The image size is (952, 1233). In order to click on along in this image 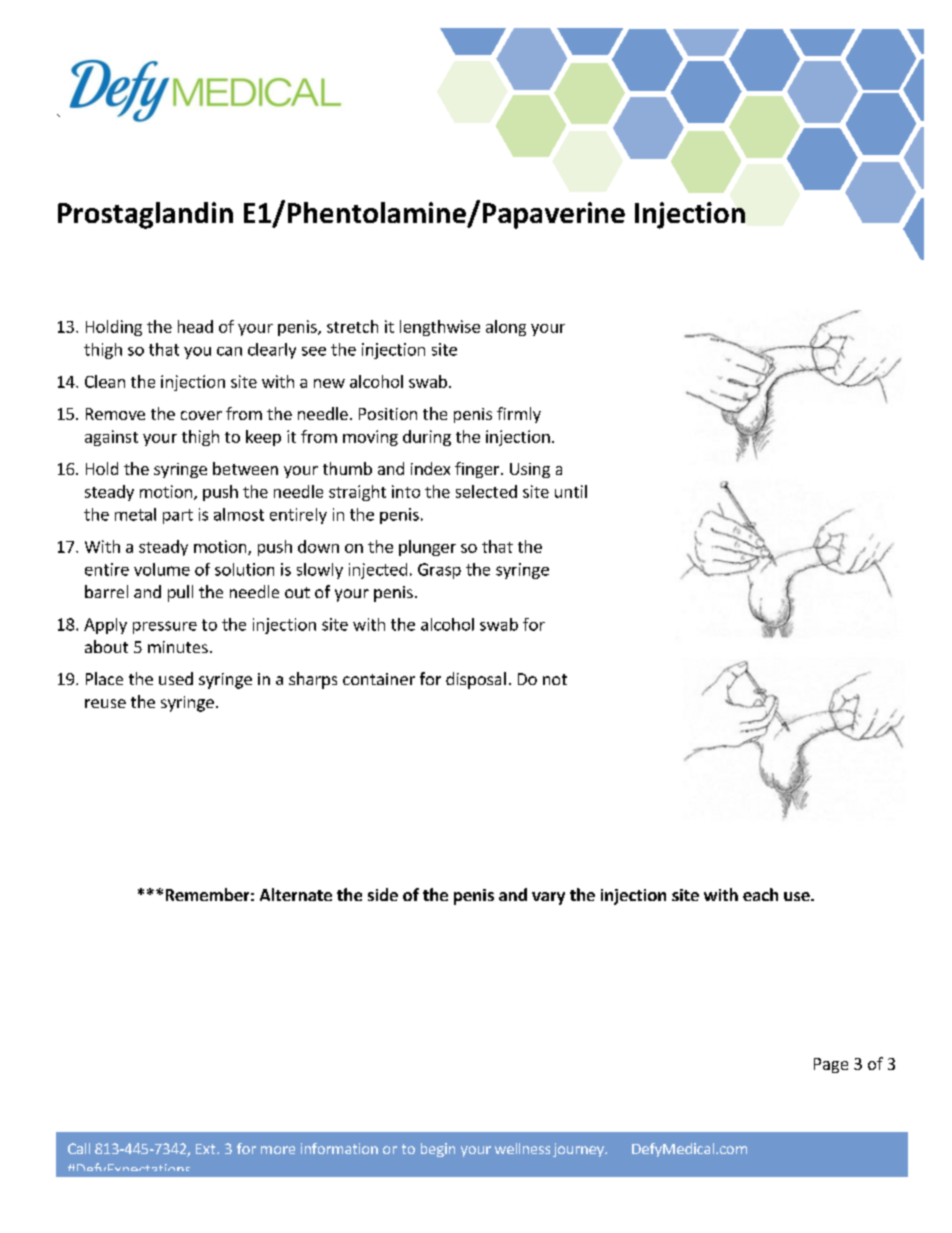, I will do `click(506, 328)`.
